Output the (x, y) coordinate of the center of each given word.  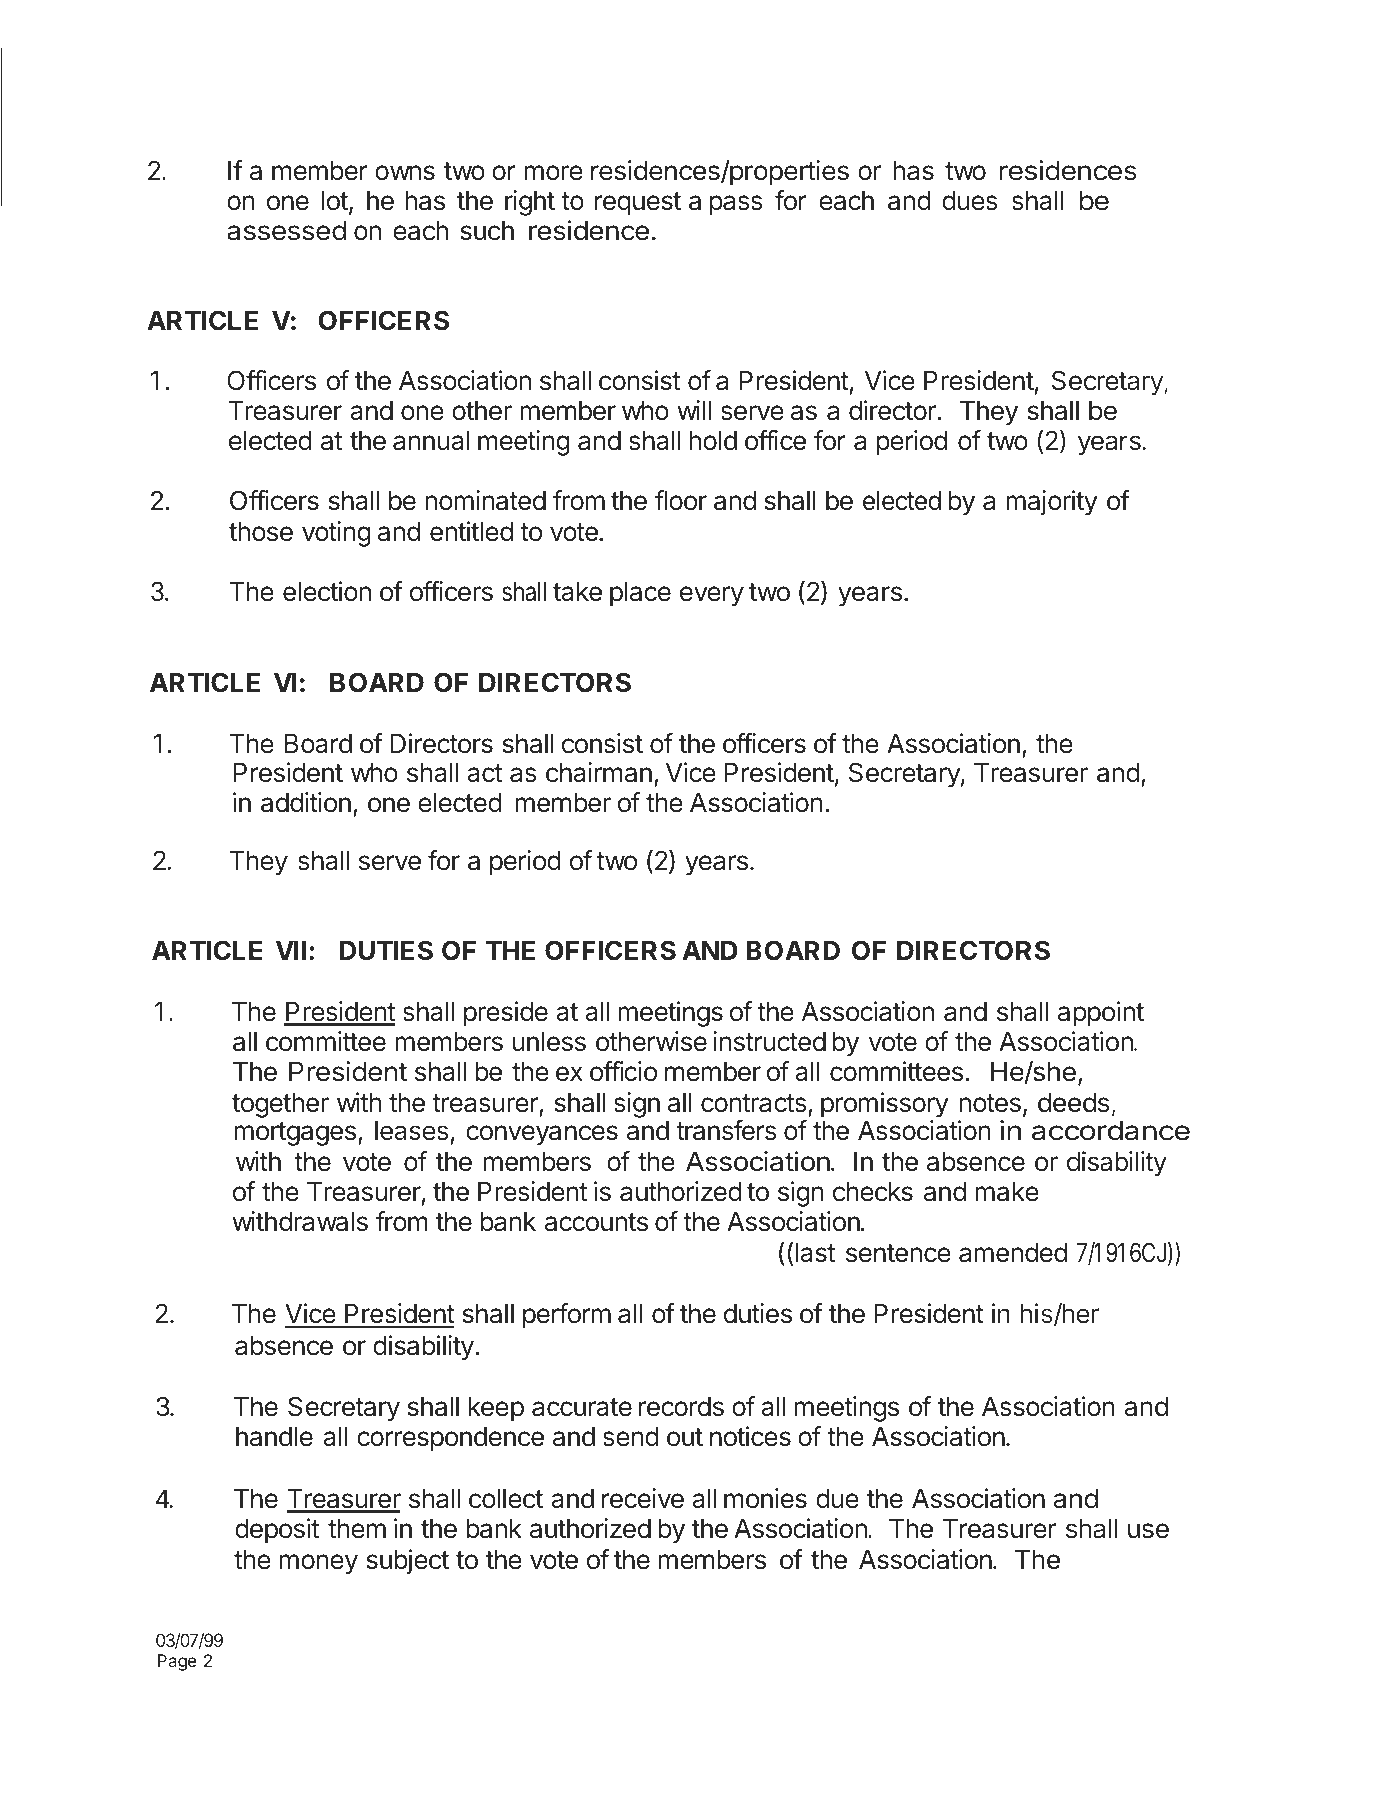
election (327, 591)
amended (1013, 1253)
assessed (286, 231)
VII (291, 950)
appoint (1101, 1014)
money (318, 1564)
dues (970, 201)
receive (643, 1498)
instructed (769, 1041)
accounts (596, 1222)
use (1148, 1531)
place (640, 594)
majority (1052, 503)
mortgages (295, 1134)
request (638, 204)
